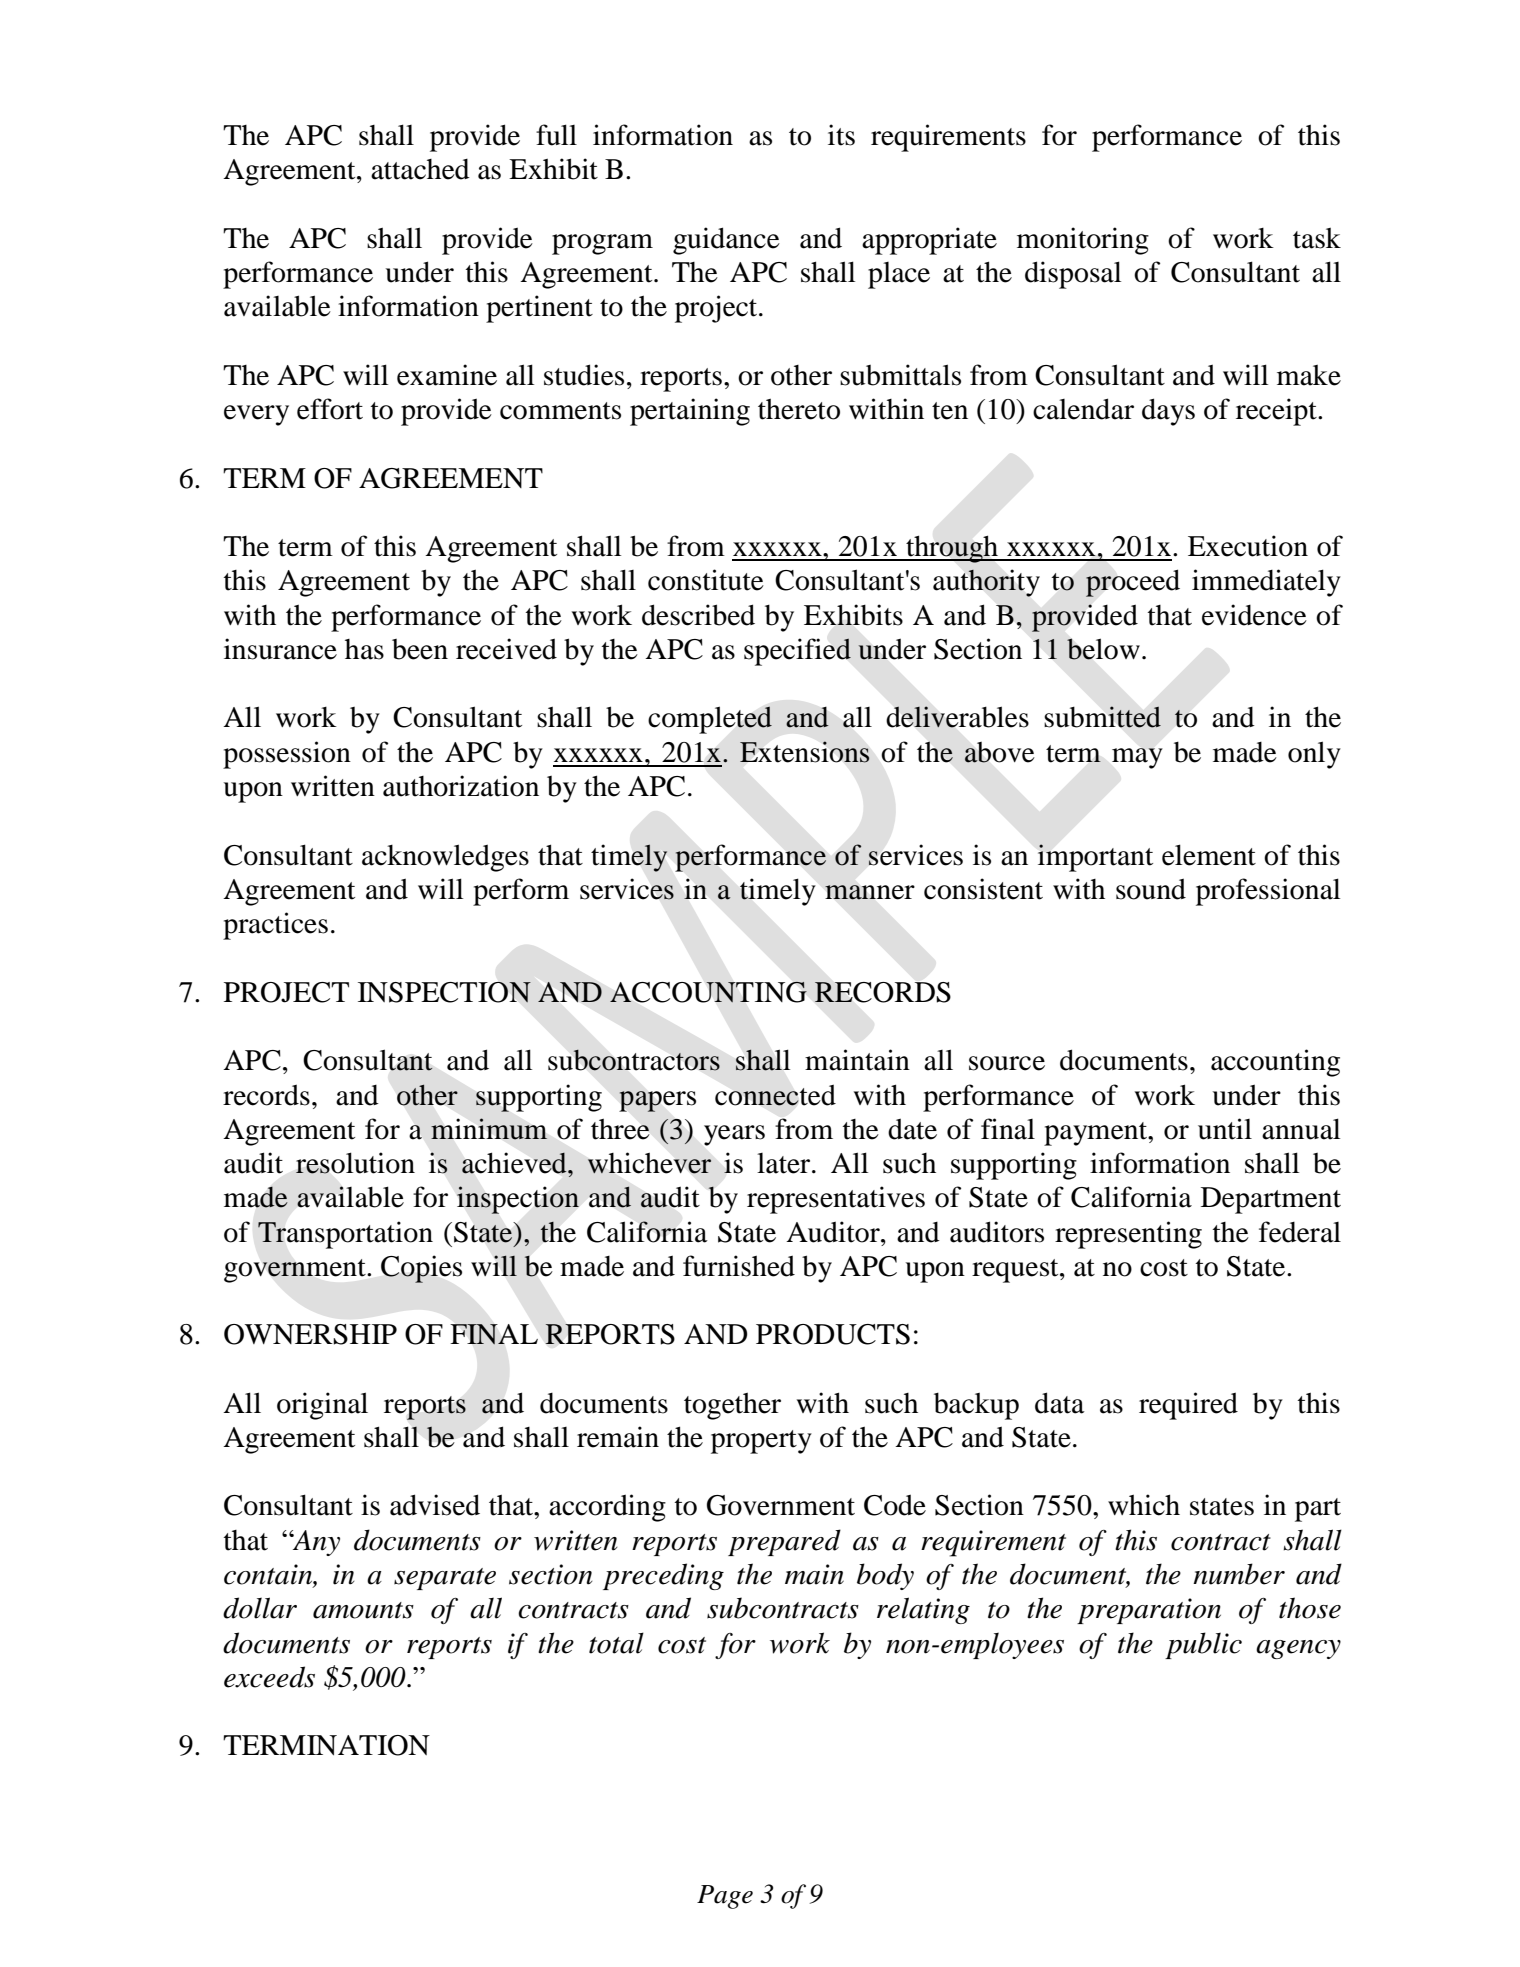  Describe the element at coordinates (1083, 241) in the document. I see `monitoring` at that location.
